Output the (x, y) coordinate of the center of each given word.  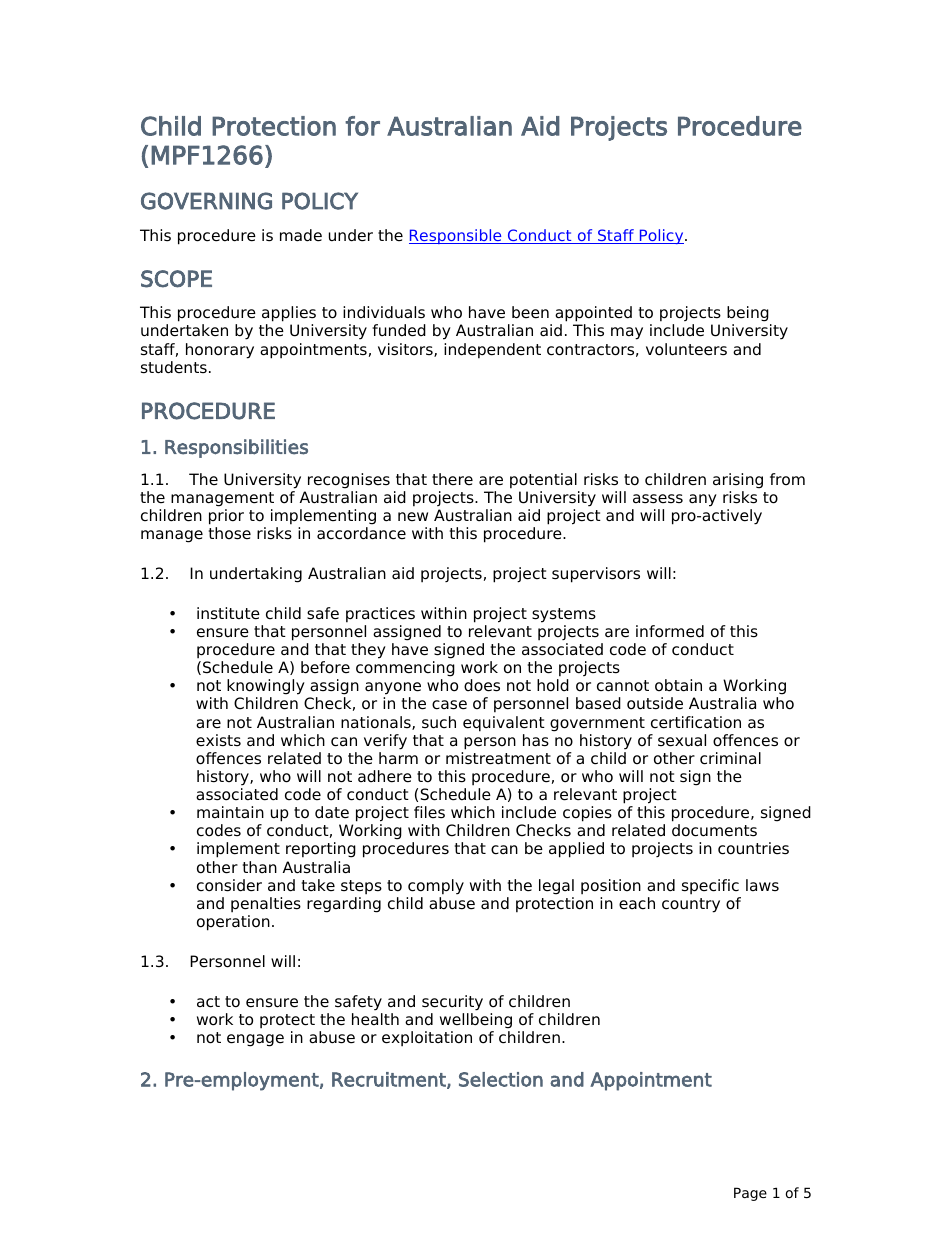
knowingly (266, 687)
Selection (501, 1079)
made (301, 235)
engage (255, 1040)
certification (696, 722)
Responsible (456, 236)
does (482, 685)
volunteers (686, 349)
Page (750, 1194)
